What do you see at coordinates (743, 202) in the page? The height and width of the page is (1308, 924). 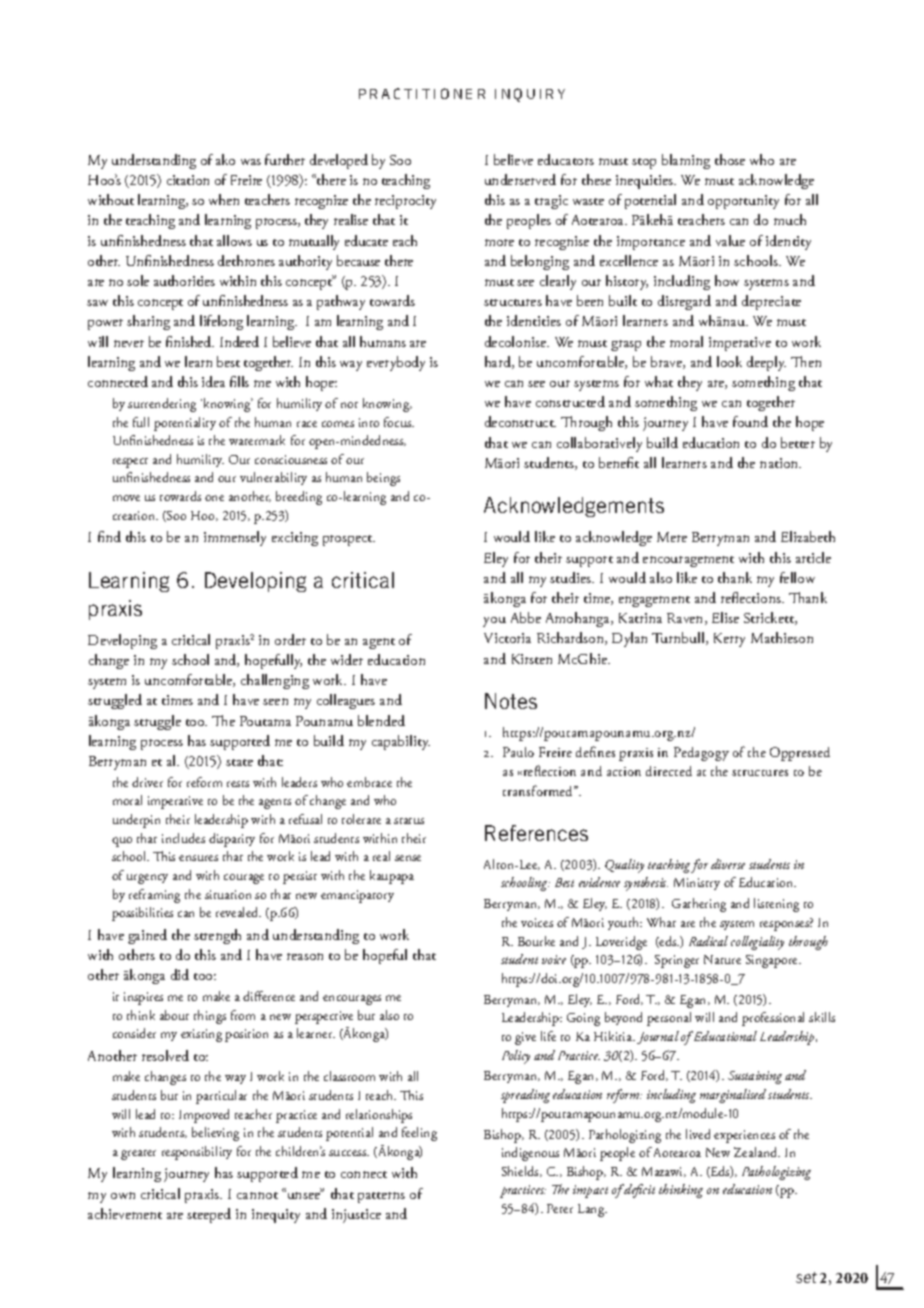 I see `opportunity` at bounding box center [743, 202].
